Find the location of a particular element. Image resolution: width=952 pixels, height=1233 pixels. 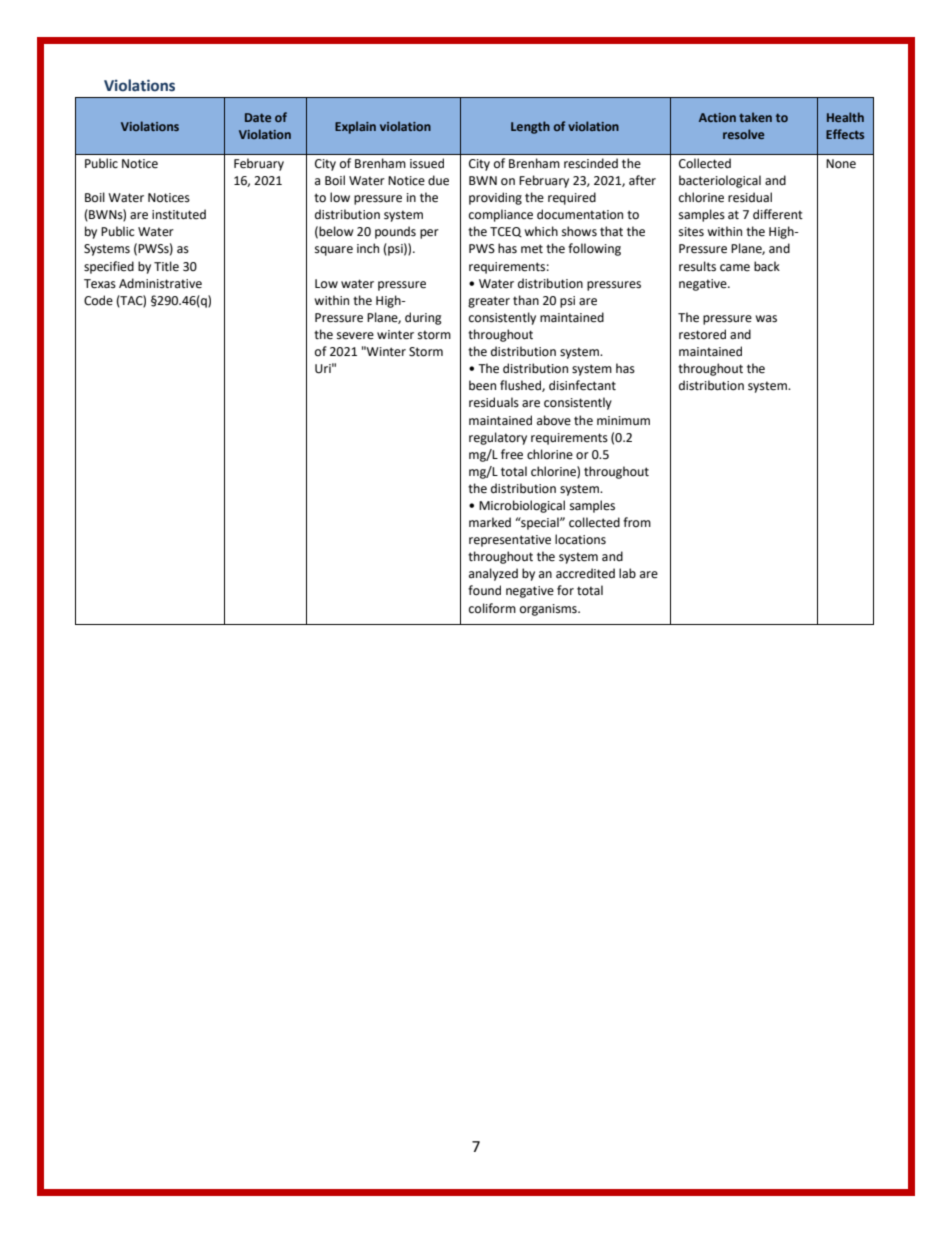

coliform is located at coordinates (492, 608).
